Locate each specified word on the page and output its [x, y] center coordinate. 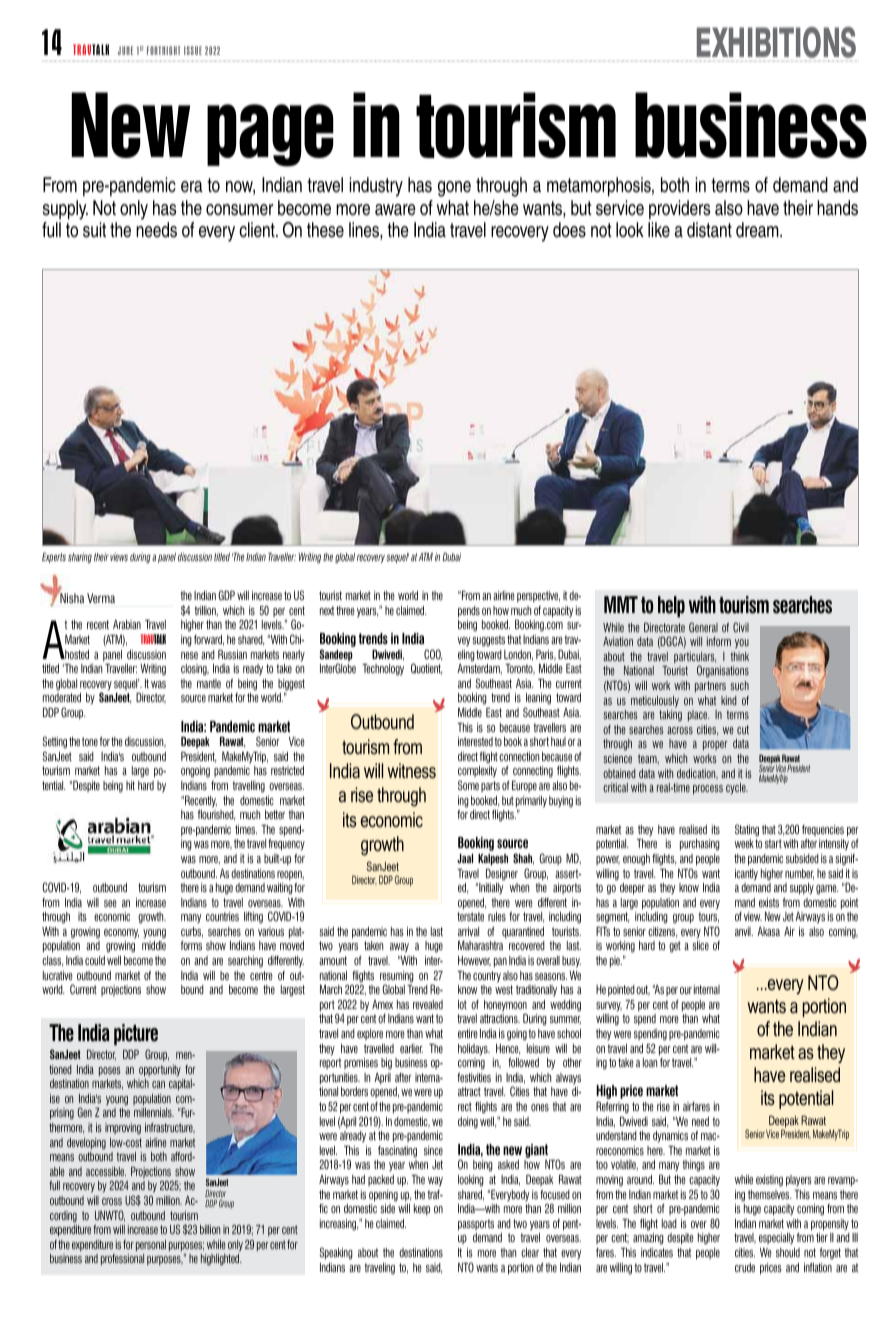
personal [151, 1246]
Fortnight [163, 50]
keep [422, 1210]
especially [776, 1238]
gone [454, 189]
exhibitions [776, 44]
